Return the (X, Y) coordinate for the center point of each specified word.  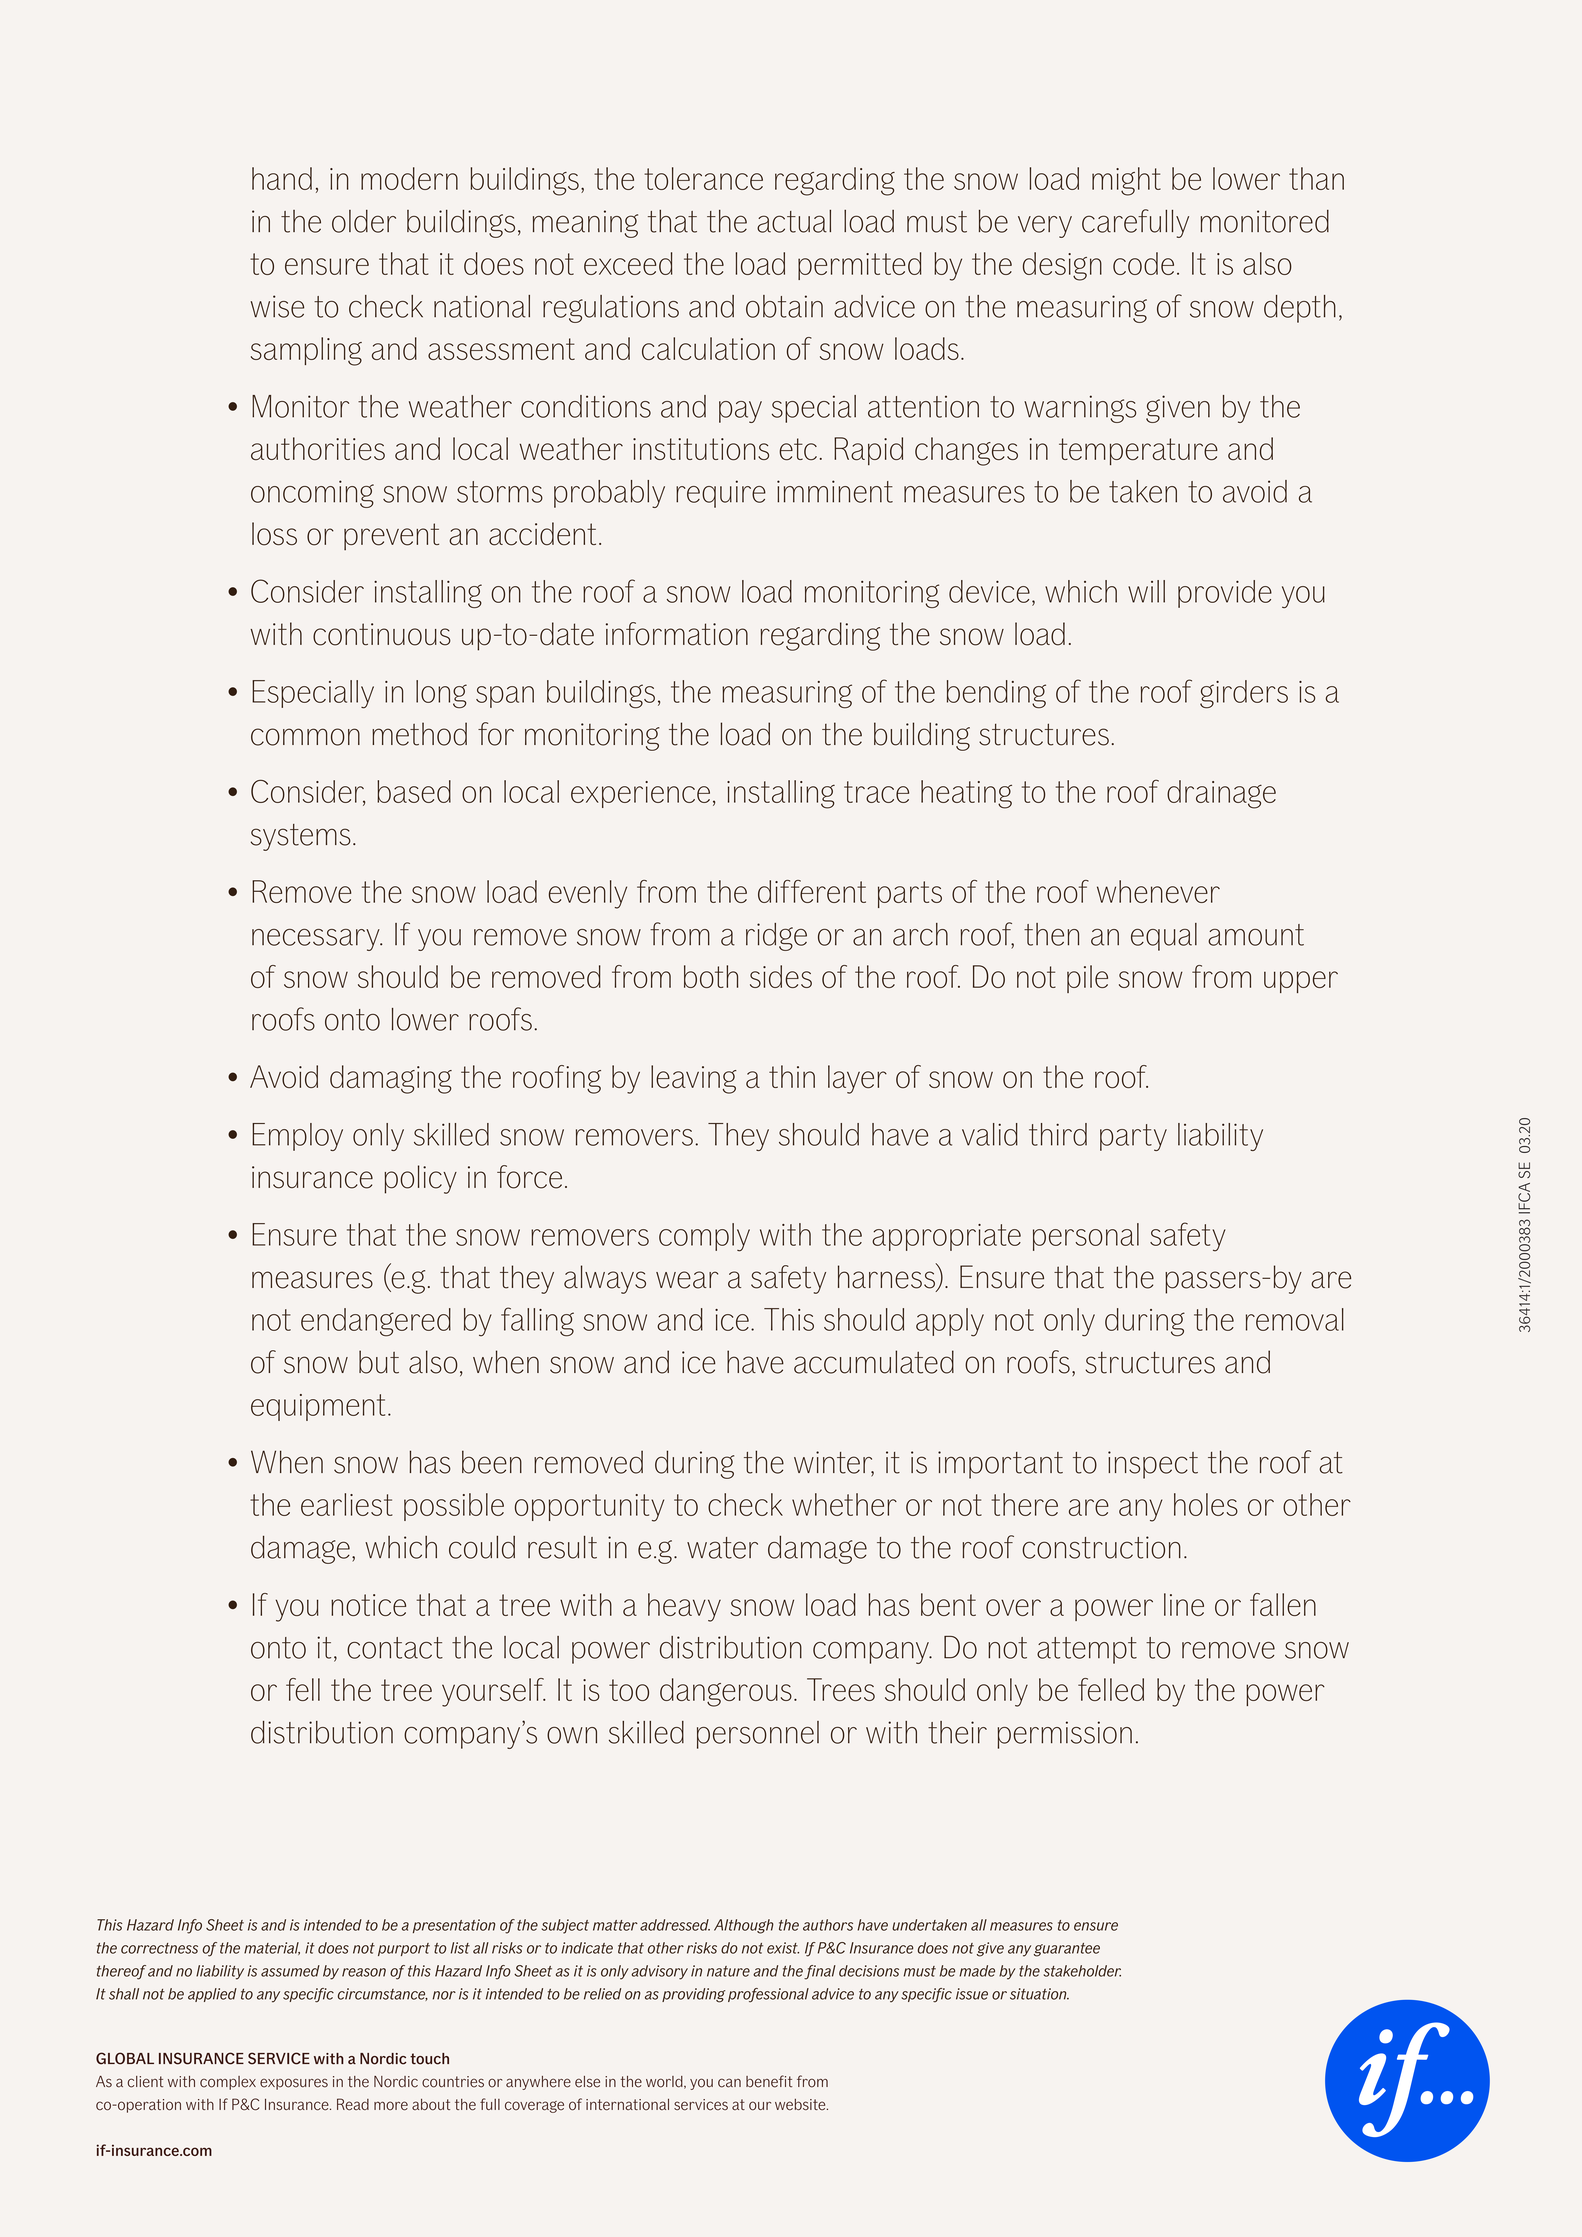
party (1133, 1137)
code (1143, 263)
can (729, 2083)
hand (282, 178)
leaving (694, 1079)
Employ (297, 1137)
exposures (294, 2084)
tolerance (703, 178)
